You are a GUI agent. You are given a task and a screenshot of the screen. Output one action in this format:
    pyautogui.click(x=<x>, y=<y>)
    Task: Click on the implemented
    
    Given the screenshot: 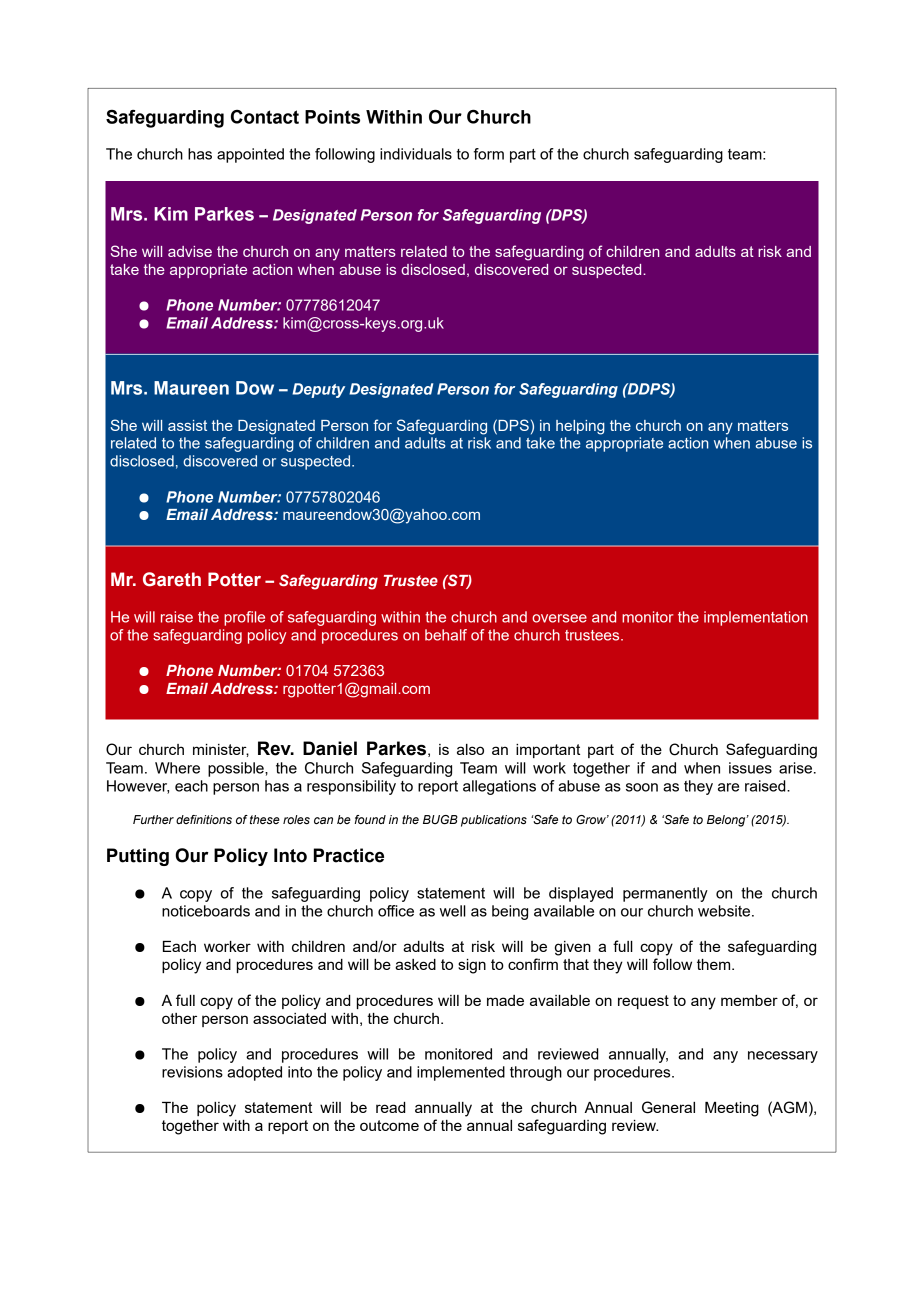 What is the action you would take?
    pyautogui.click(x=461, y=1073)
